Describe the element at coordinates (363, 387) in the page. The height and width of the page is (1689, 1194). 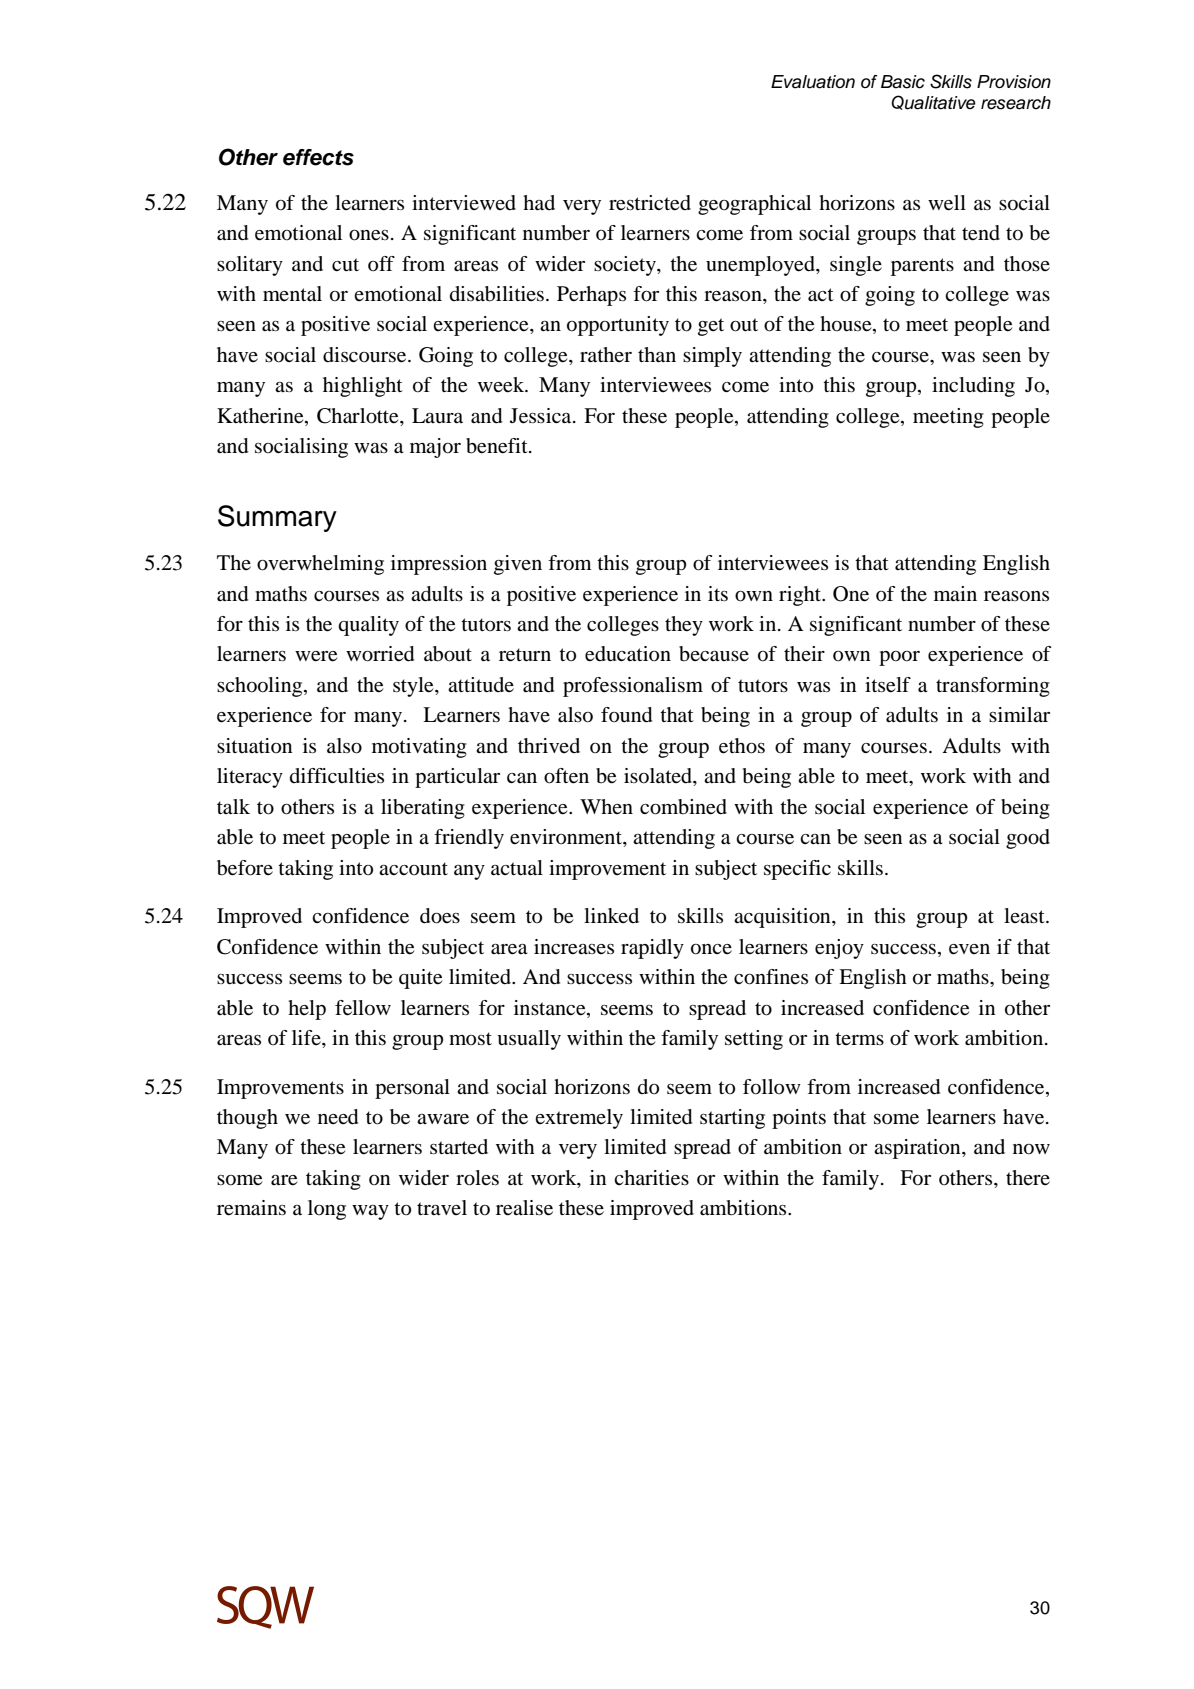
I see `highlight` at that location.
